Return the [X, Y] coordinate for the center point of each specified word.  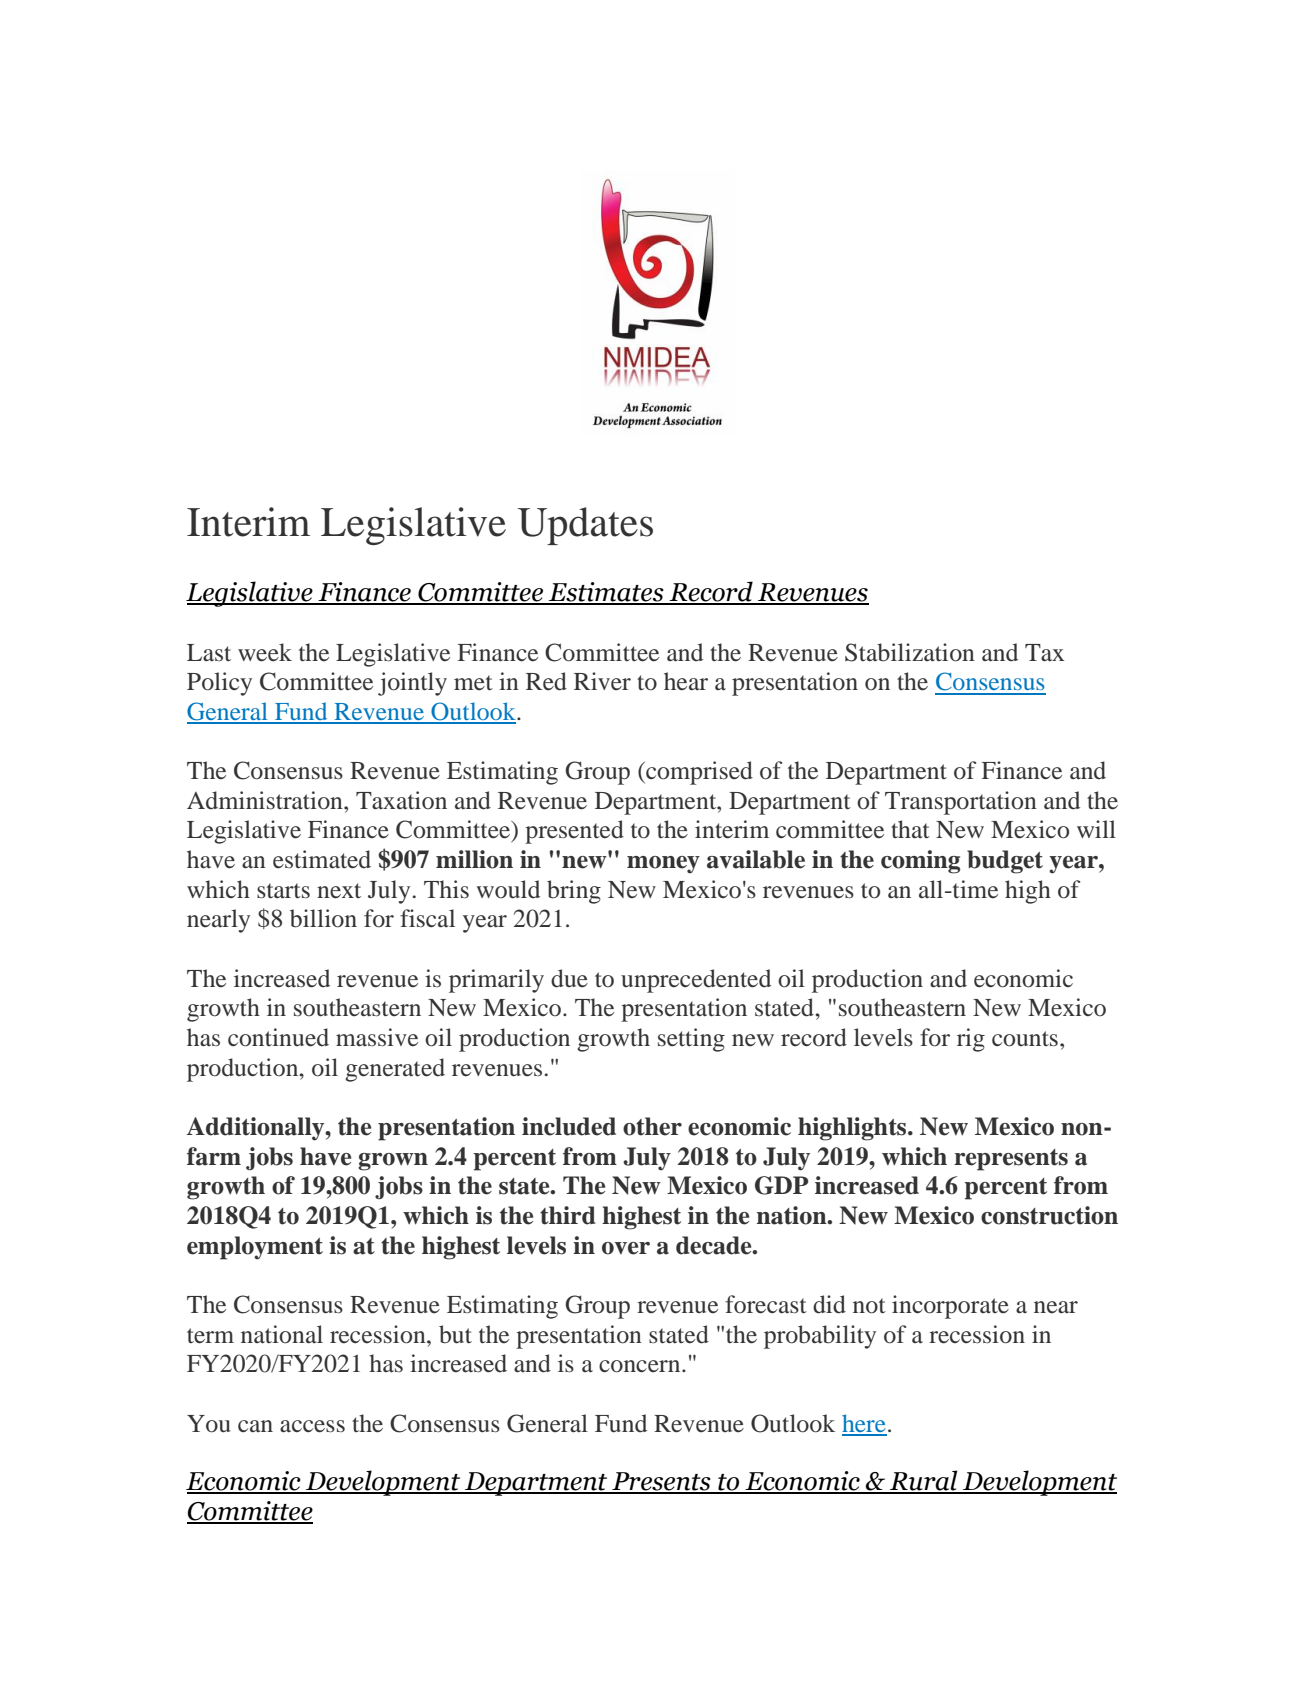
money [663, 865]
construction [1049, 1215]
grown [393, 1162]
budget [1005, 862]
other [652, 1126]
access [312, 1426]
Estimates [606, 593]
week [265, 652]
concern [641, 1366]
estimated [322, 859]
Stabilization [910, 652]
